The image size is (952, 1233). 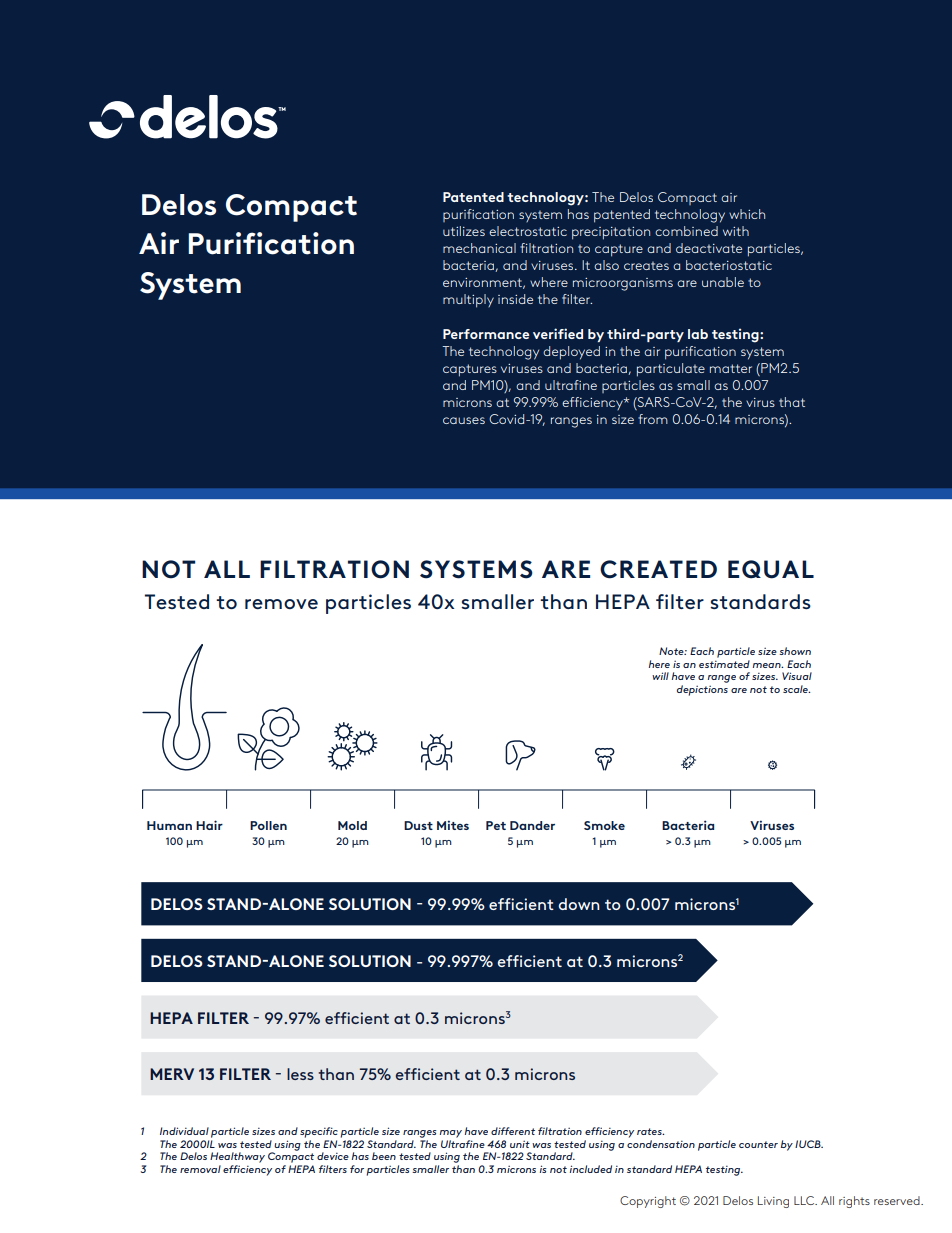 I want to click on with, so click(x=736, y=231).
